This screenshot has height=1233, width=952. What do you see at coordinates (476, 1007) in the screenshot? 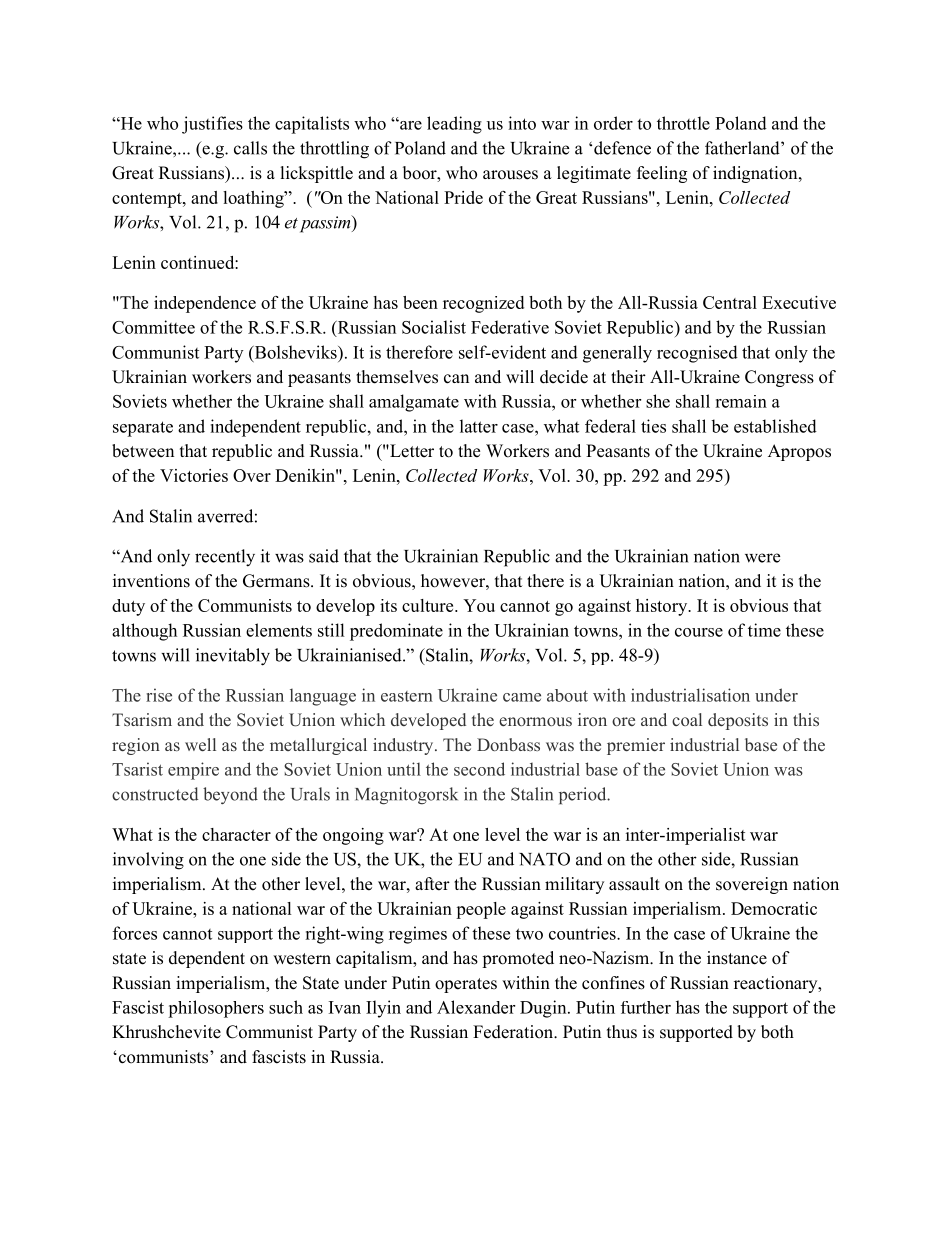
I see `Alexander` at bounding box center [476, 1007].
